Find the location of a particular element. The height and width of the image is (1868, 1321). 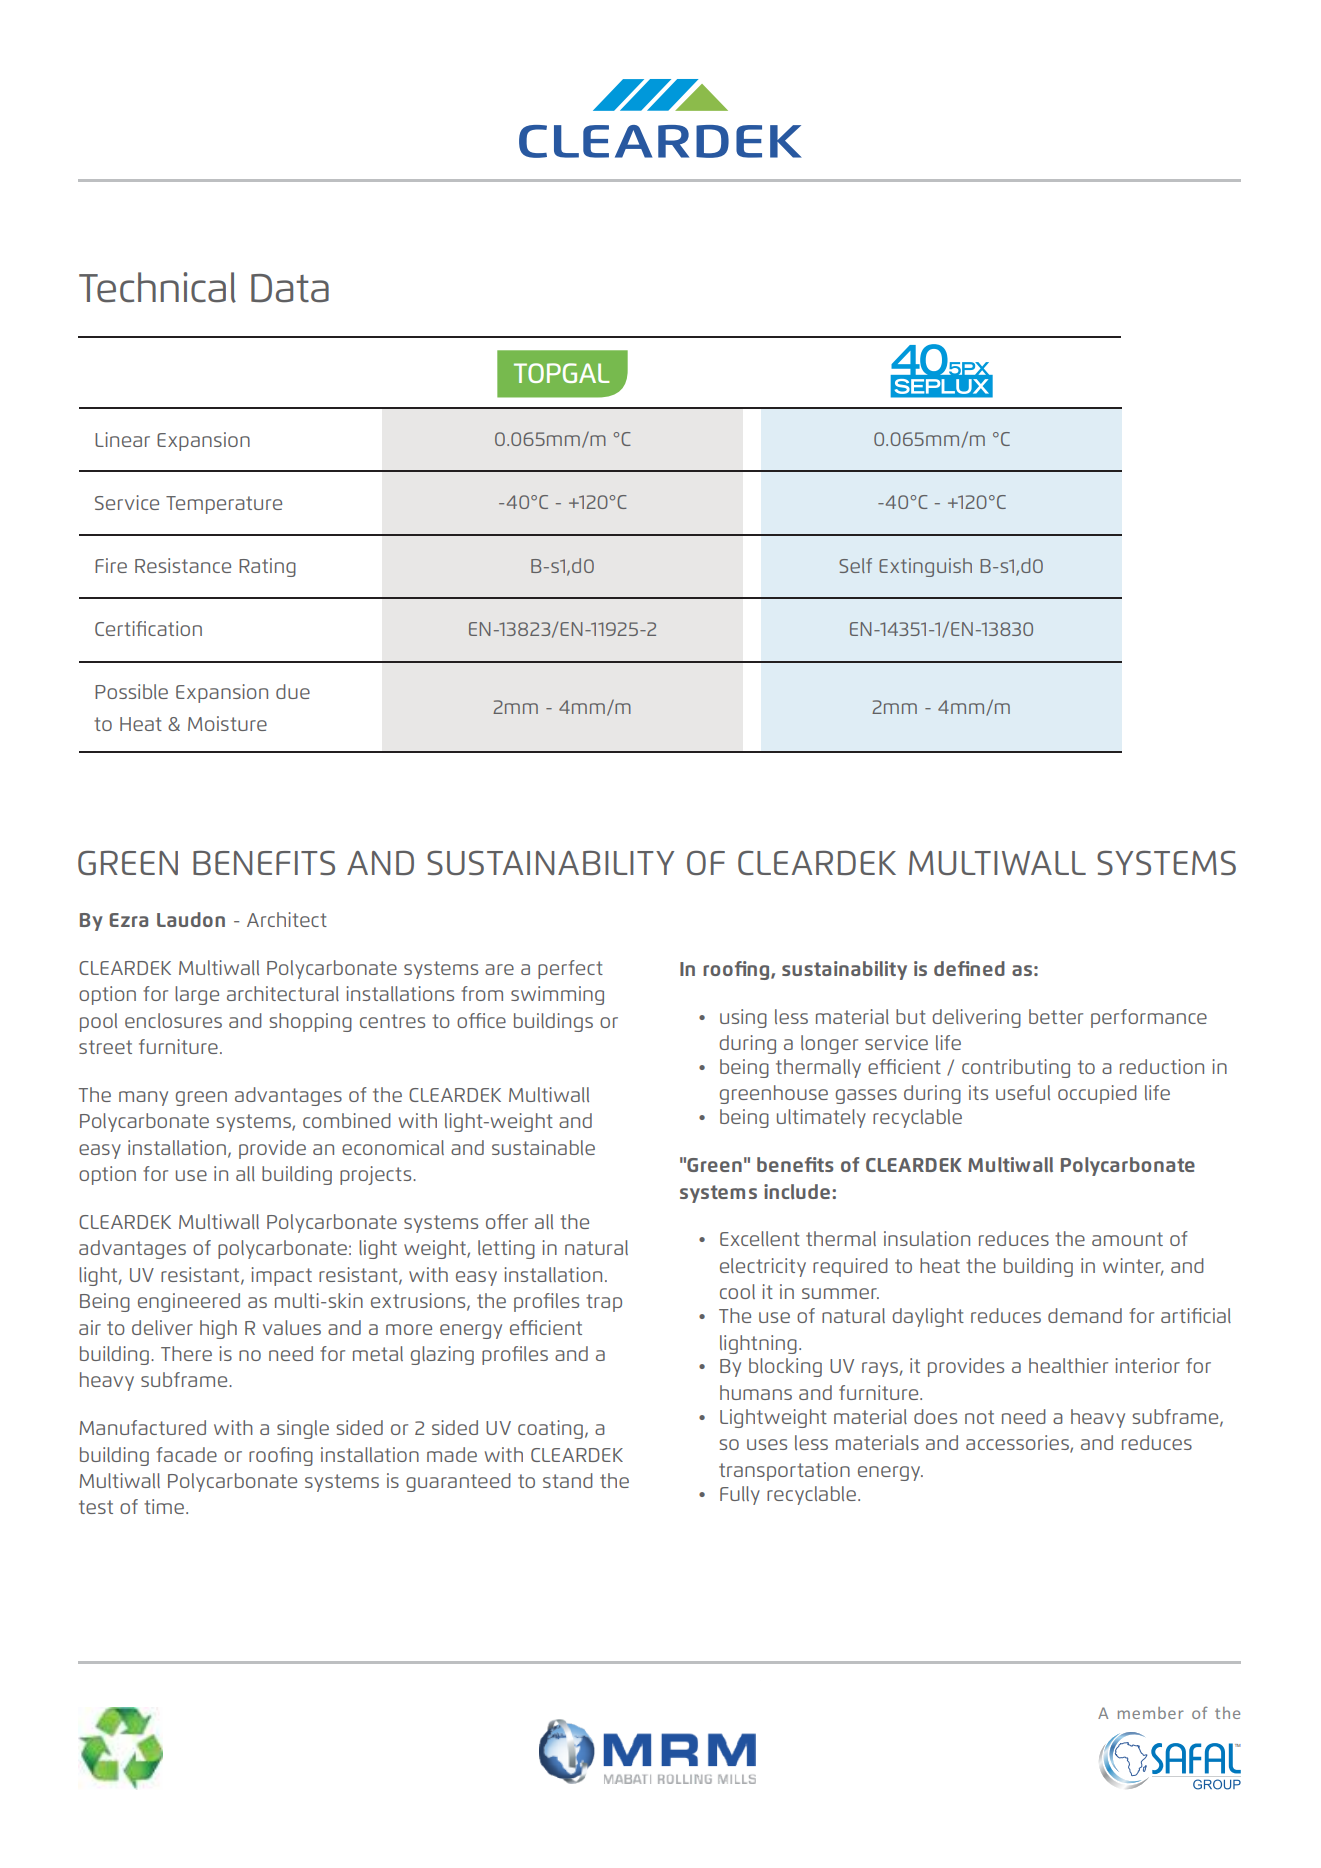

better is located at coordinates (1056, 1016).
